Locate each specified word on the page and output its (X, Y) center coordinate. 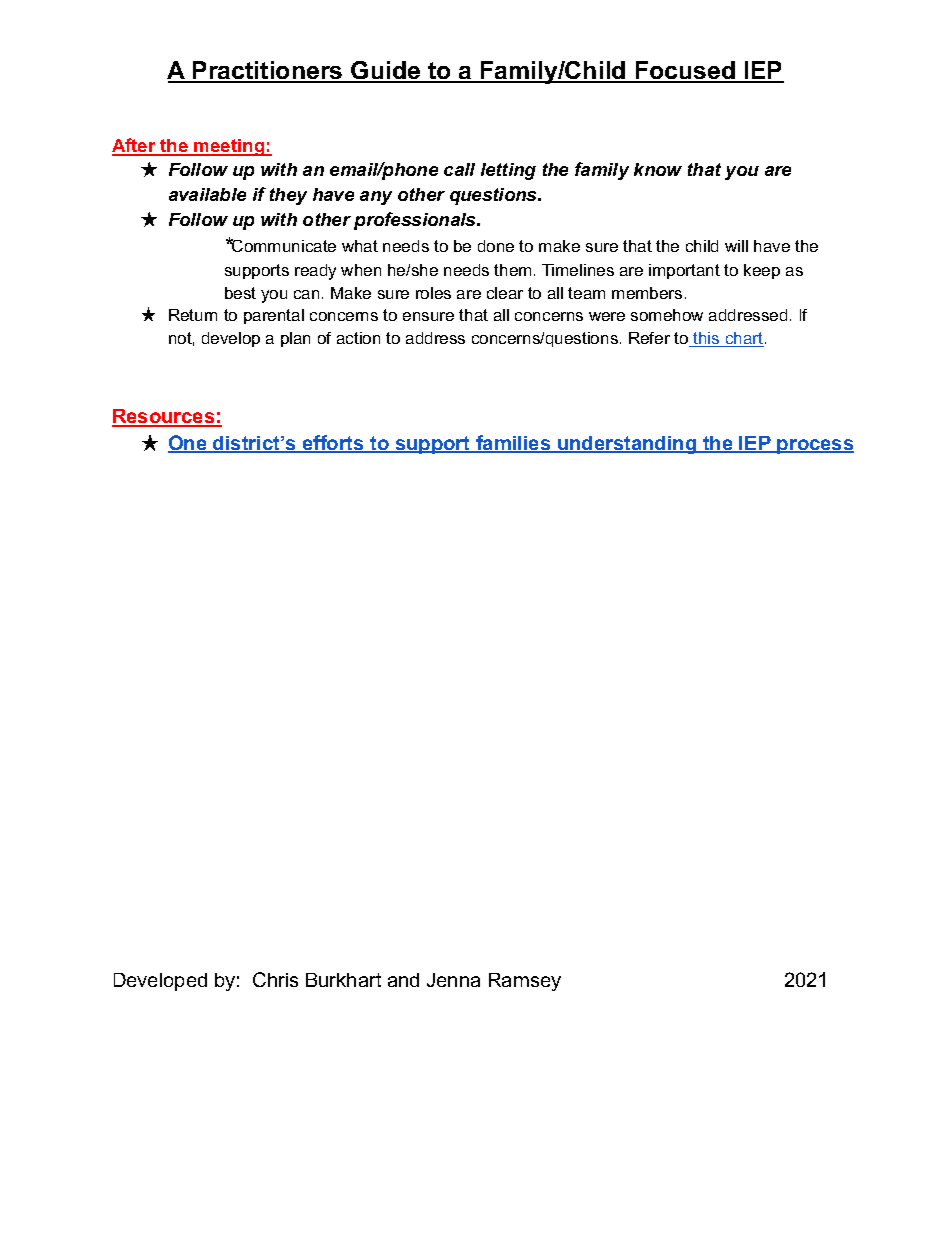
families (513, 444)
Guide (386, 71)
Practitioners (268, 71)
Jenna (453, 980)
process (815, 446)
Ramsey (525, 982)
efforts (333, 444)
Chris (275, 979)
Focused (685, 71)
